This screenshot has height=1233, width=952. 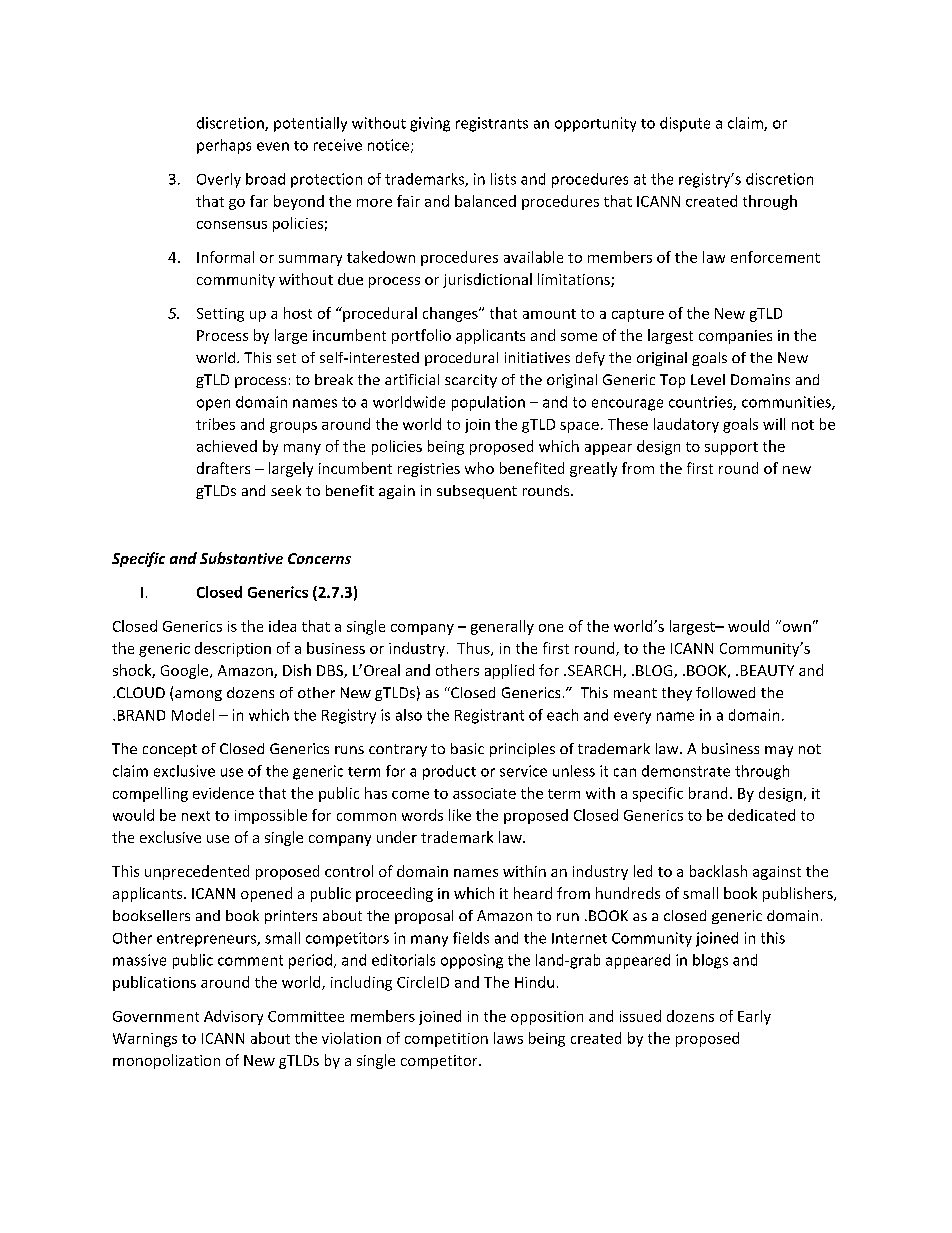 What do you see at coordinates (767, 670) in the screenshot?
I see `BEAUTY` at bounding box center [767, 670].
